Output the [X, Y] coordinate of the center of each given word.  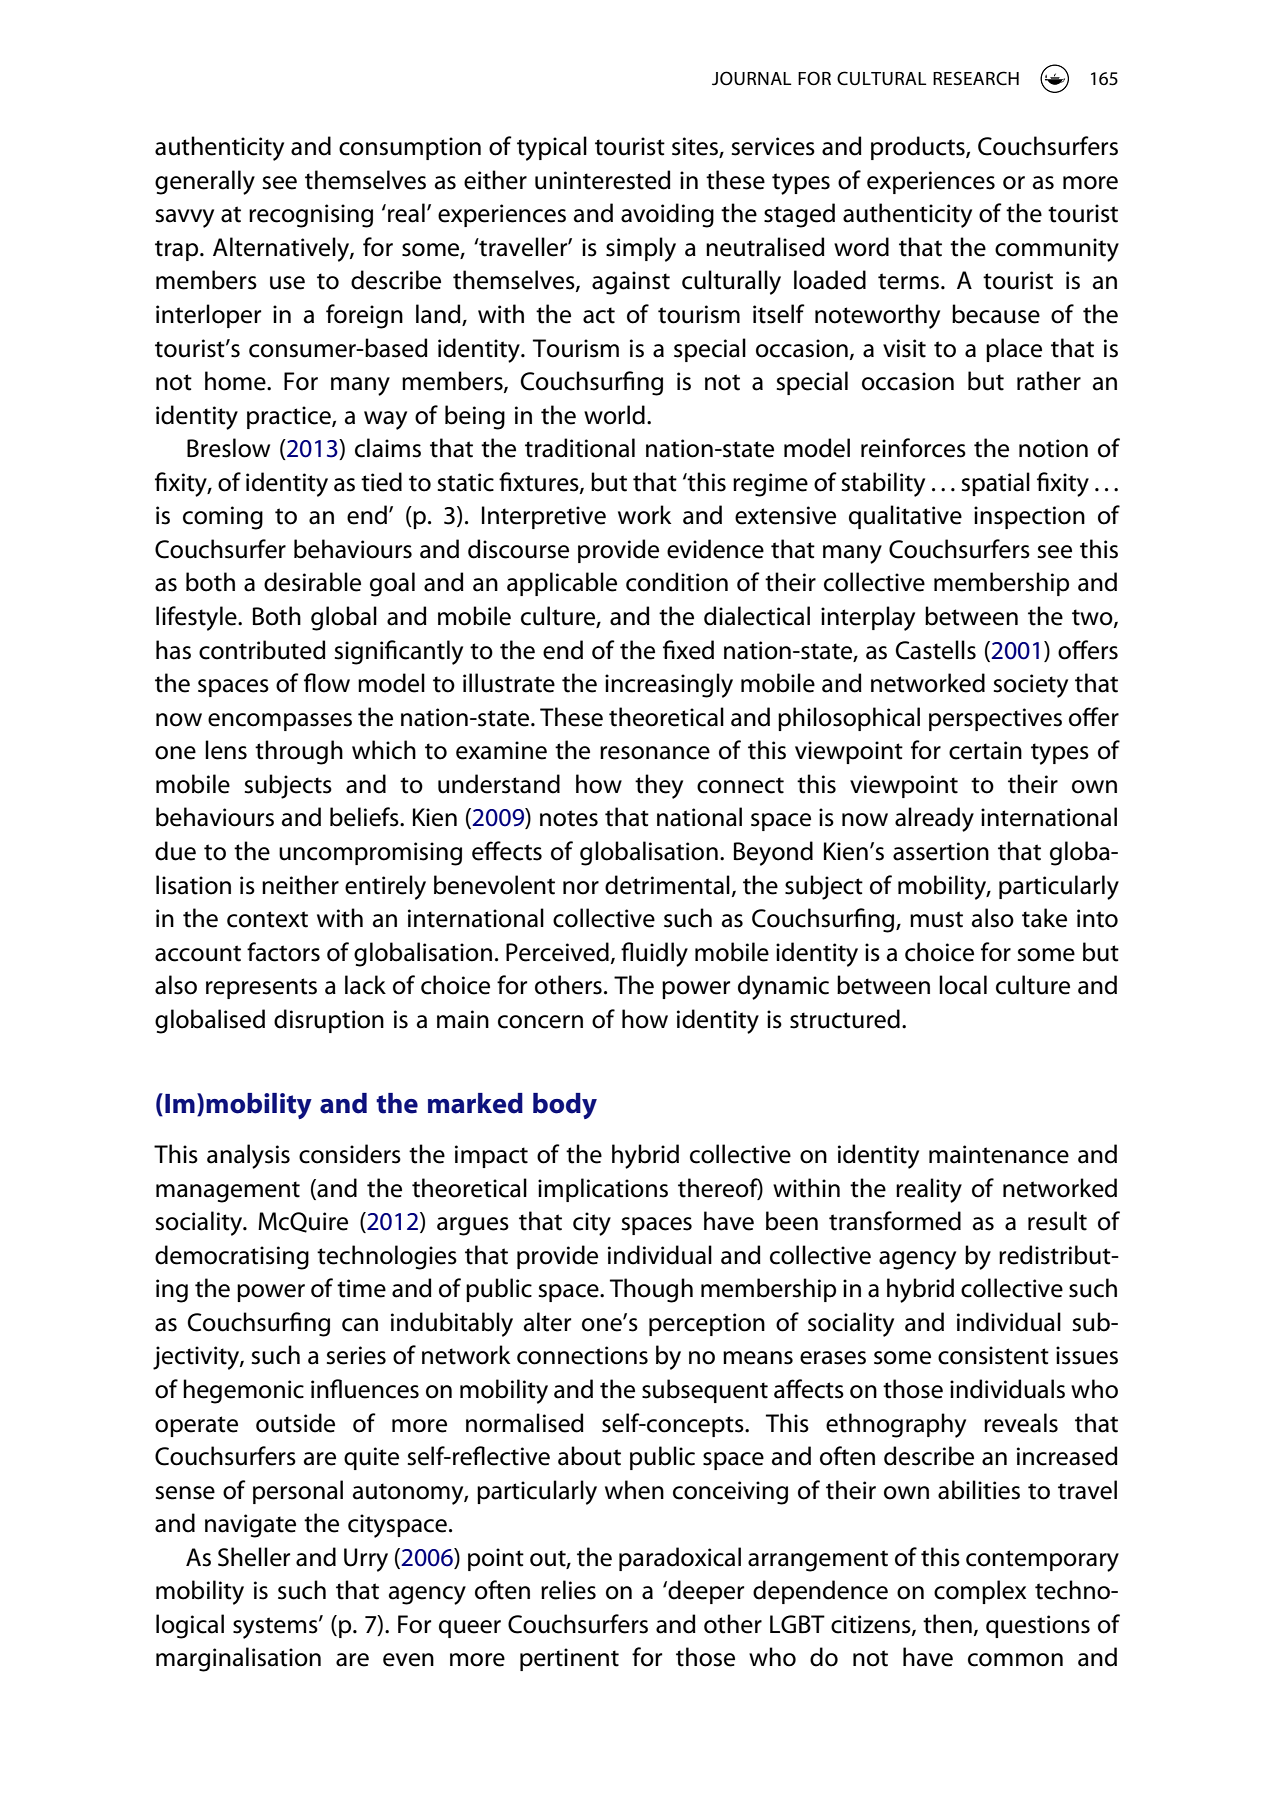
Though [651, 1290]
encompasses [280, 722]
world [614, 415]
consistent [993, 1355]
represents [261, 988]
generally [205, 182]
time [361, 1288]
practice [290, 417]
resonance [655, 753]
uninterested [603, 180]
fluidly [654, 954]
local [963, 985]
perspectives [995, 719]
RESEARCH [976, 78]
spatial [996, 484]
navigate [250, 1526]
